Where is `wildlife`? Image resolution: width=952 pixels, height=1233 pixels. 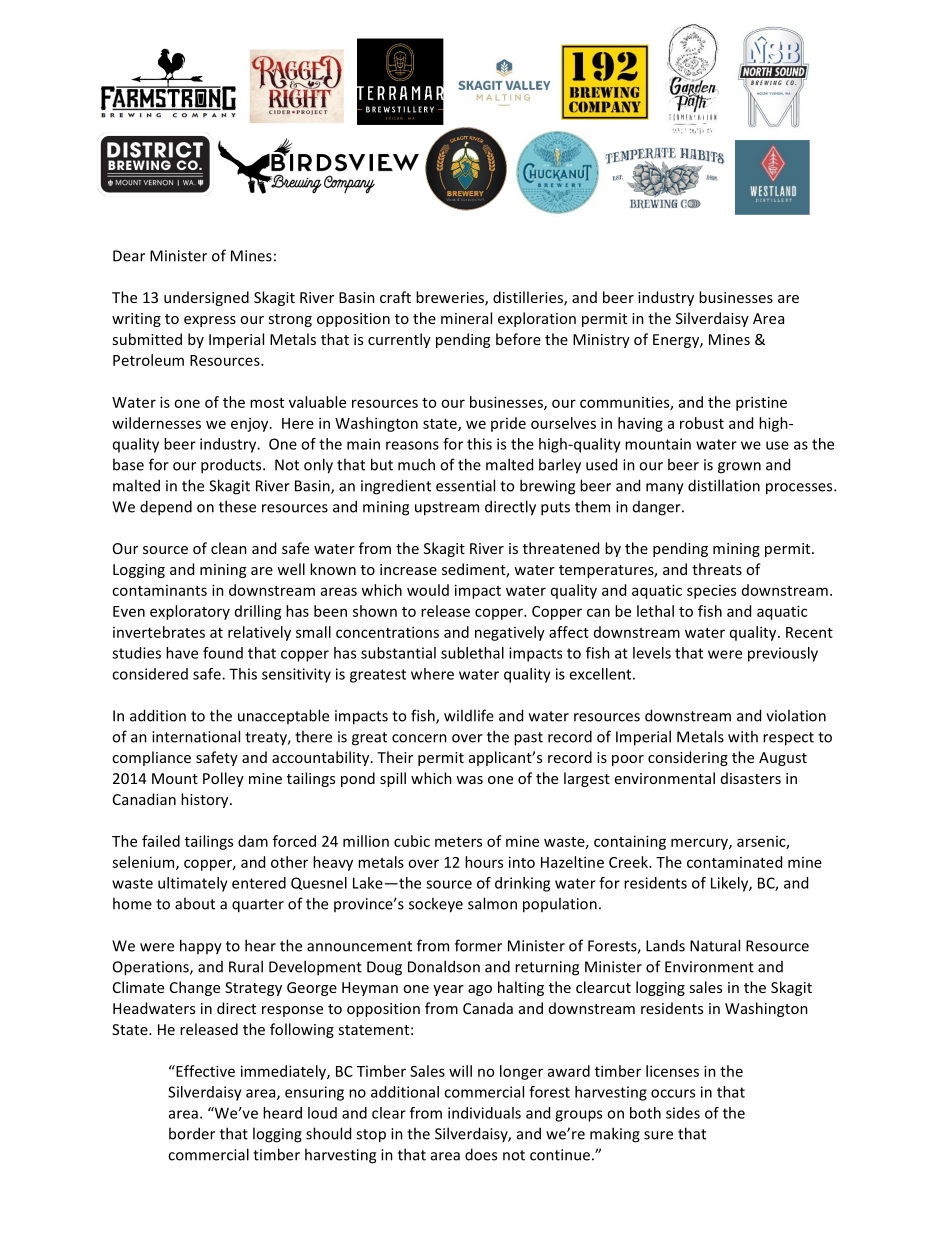 wildlife is located at coordinates (469, 715).
